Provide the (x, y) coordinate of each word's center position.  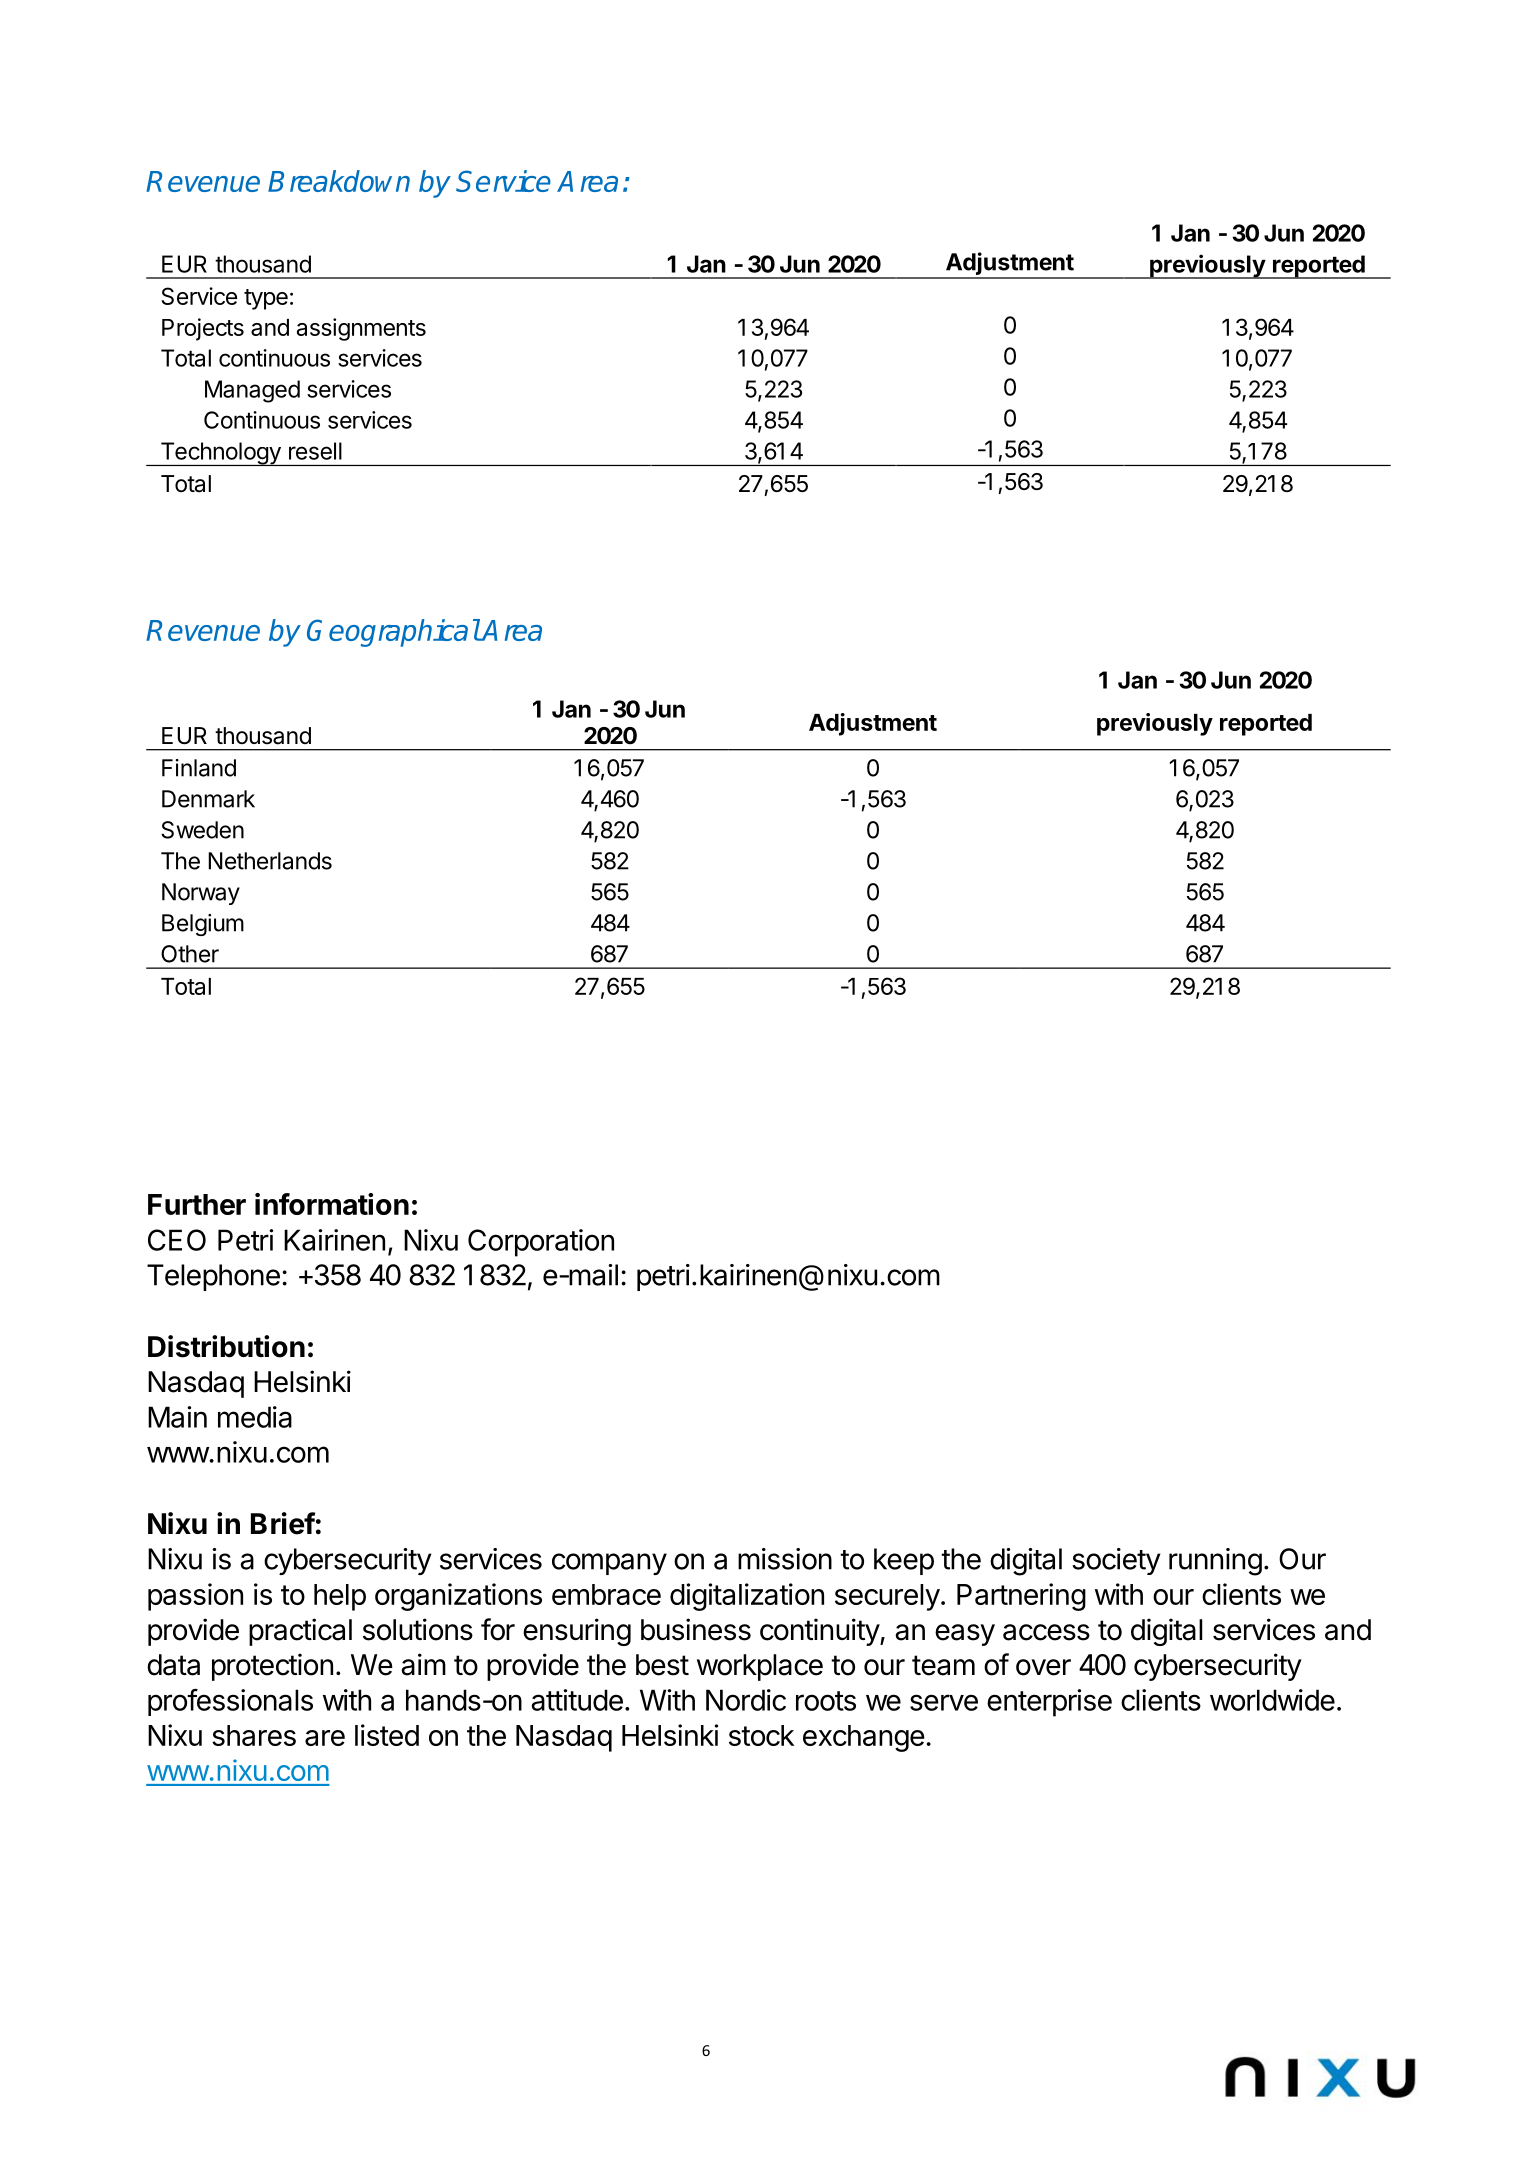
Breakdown (339, 181)
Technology (220, 454)
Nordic (746, 1700)
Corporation (541, 1243)
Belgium (203, 925)
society (1116, 1561)
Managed (252, 391)
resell (315, 451)
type (266, 299)
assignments (361, 329)
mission (785, 1559)
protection (272, 1667)
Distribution (226, 1346)
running (1215, 1562)
